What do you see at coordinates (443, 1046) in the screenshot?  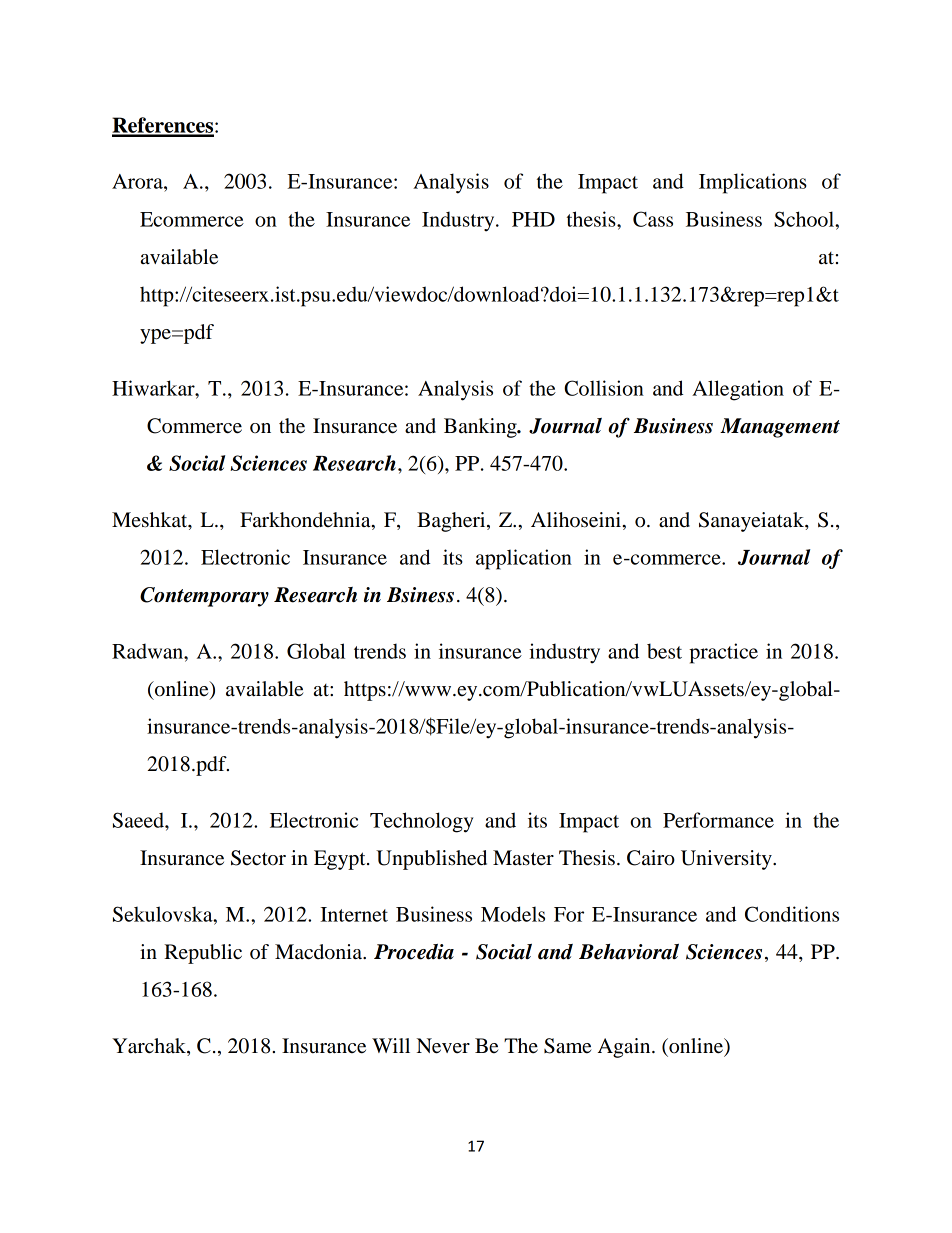 I see `Never` at bounding box center [443, 1046].
